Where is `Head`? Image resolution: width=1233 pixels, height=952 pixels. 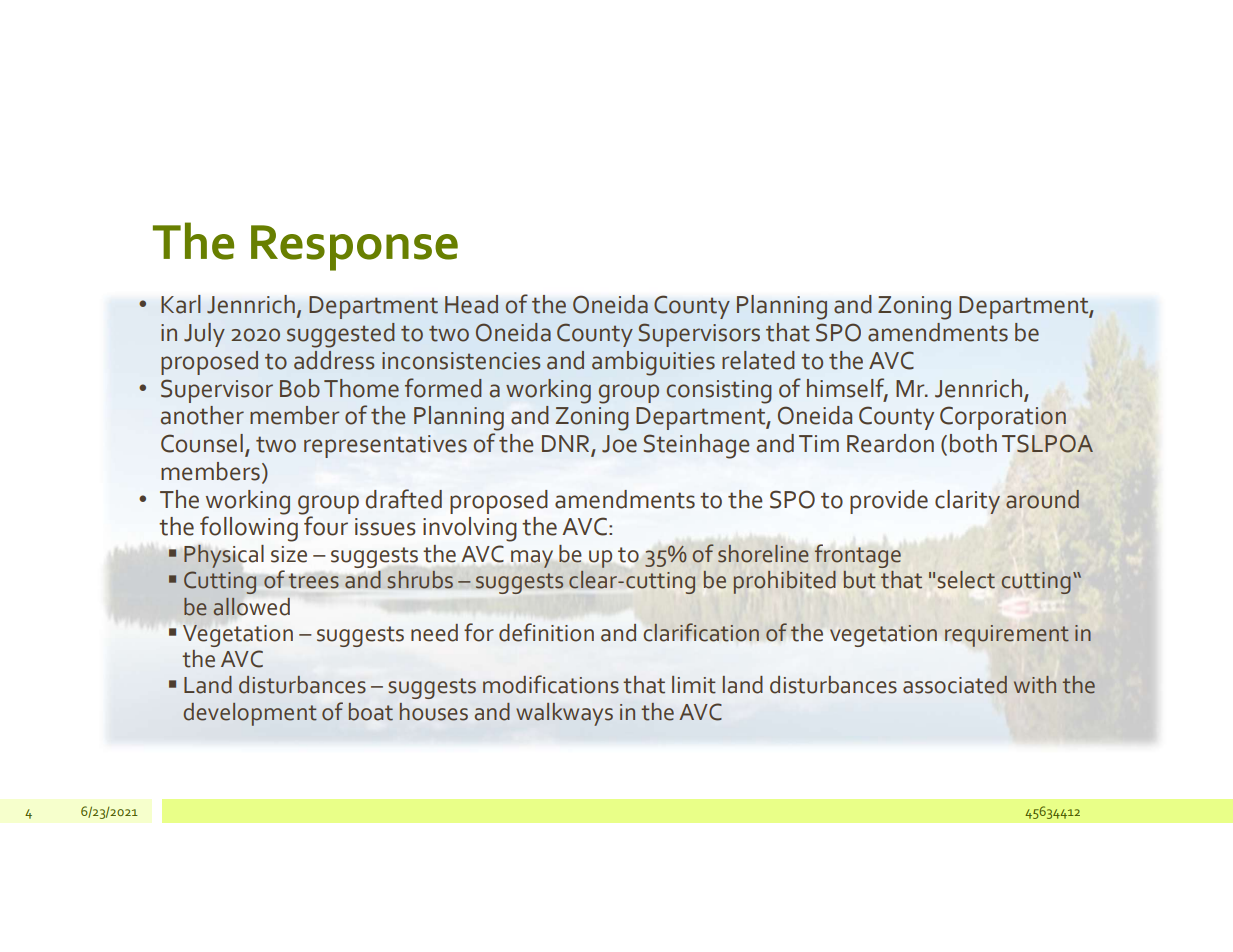 Head is located at coordinates (471, 304).
